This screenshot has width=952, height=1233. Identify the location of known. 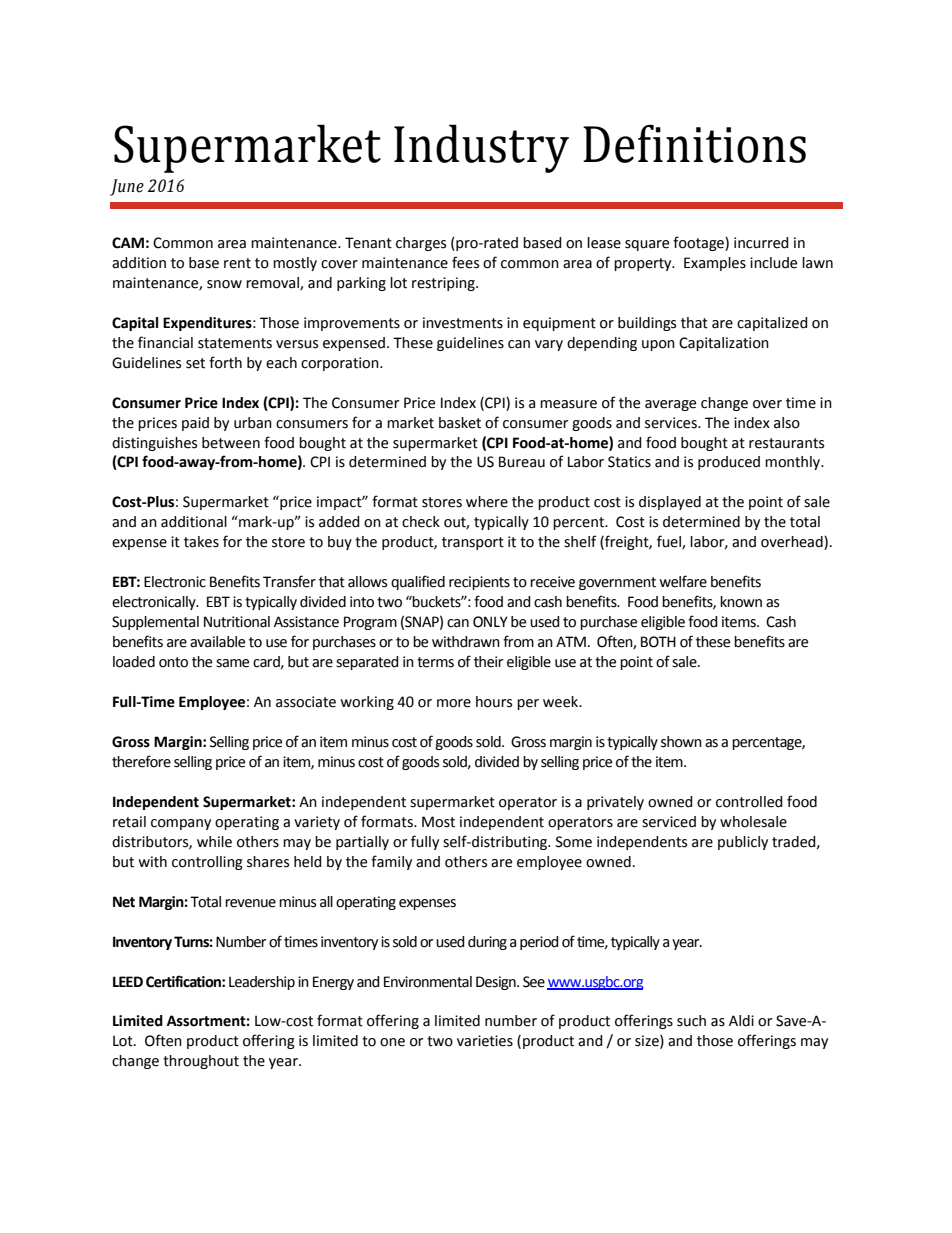
(741, 602).
